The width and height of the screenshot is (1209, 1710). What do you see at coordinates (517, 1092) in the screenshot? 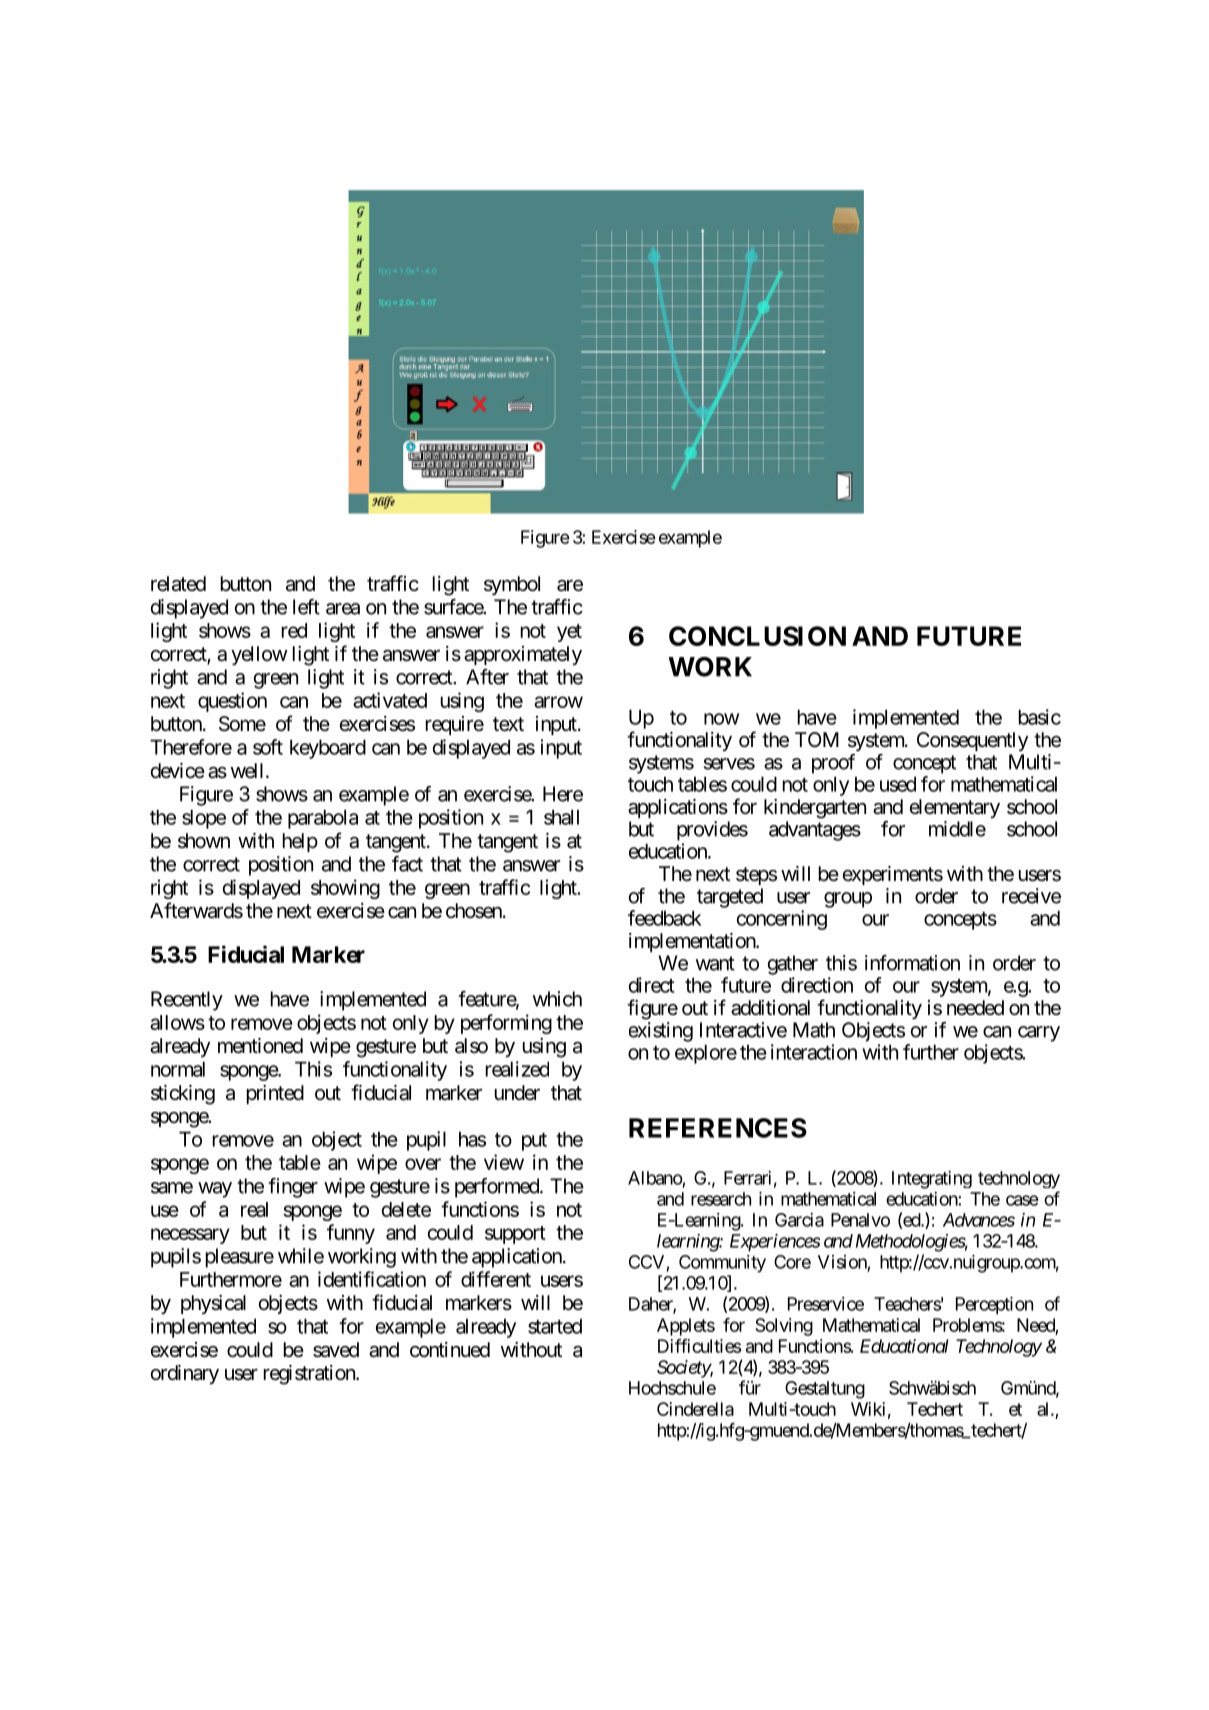
I see `under` at bounding box center [517, 1092].
